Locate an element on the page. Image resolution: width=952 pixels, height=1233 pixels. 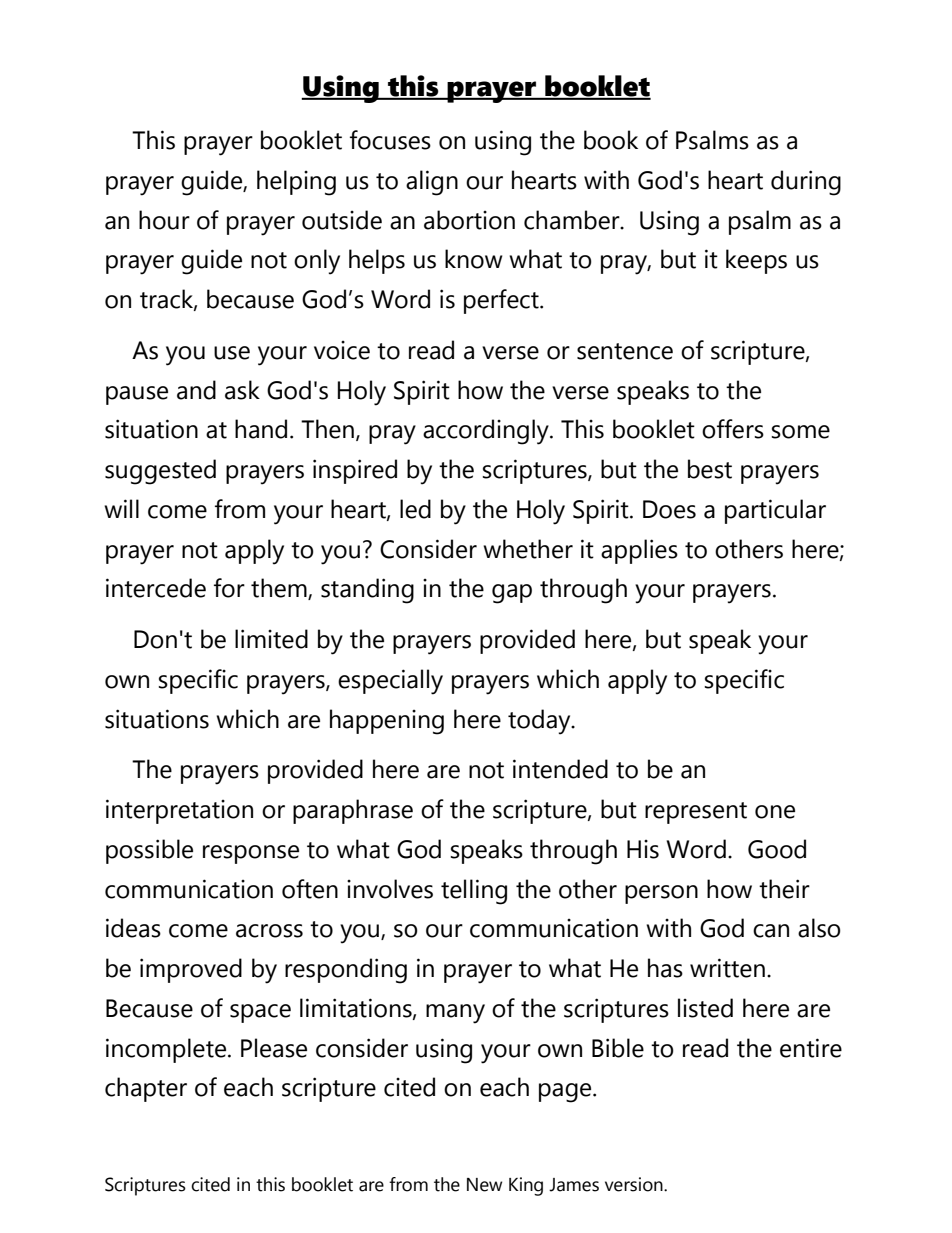
suggested is located at coordinates (160, 472).
